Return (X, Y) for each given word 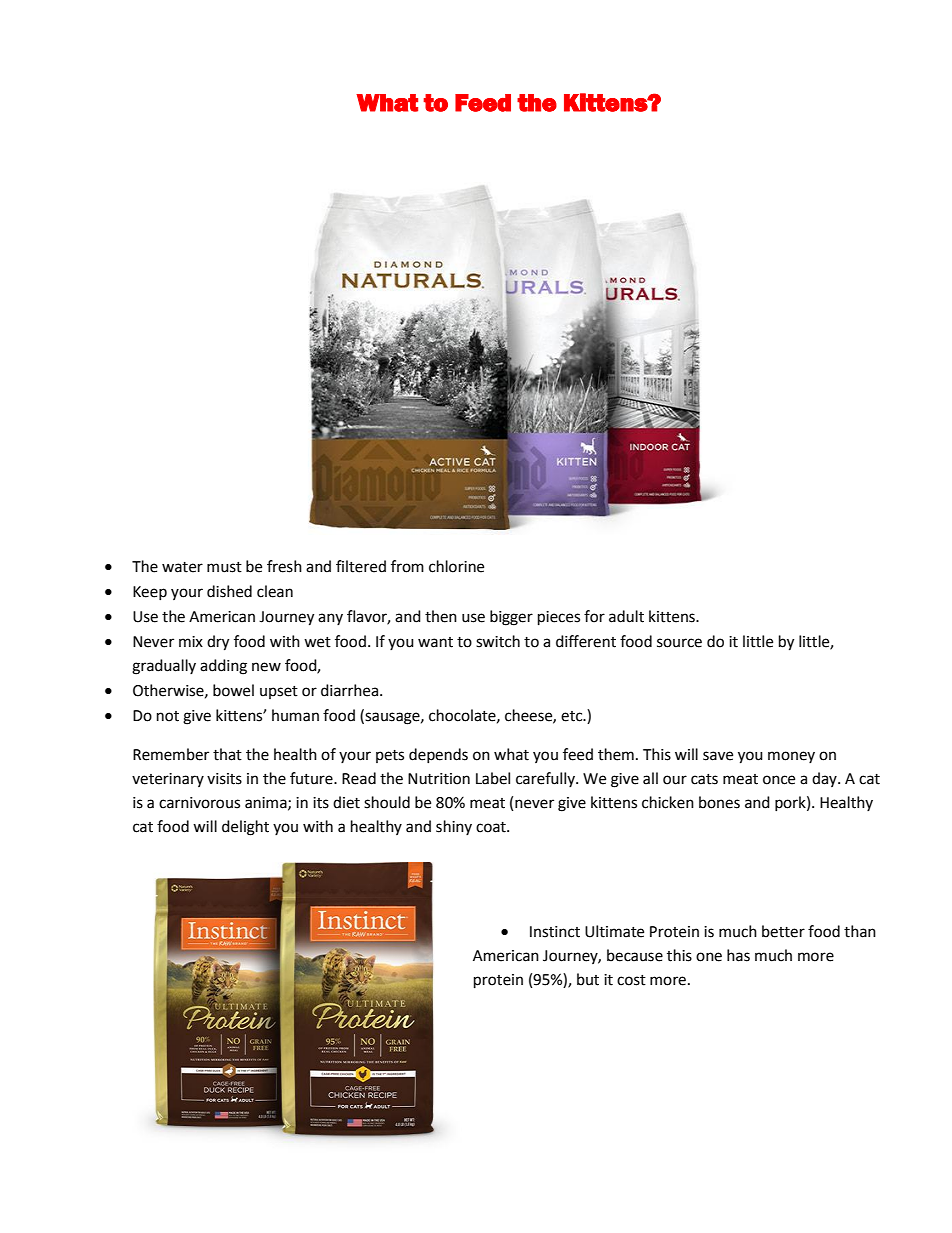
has (738, 955)
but (588, 979)
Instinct (555, 932)
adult (626, 616)
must (224, 567)
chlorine (456, 566)
